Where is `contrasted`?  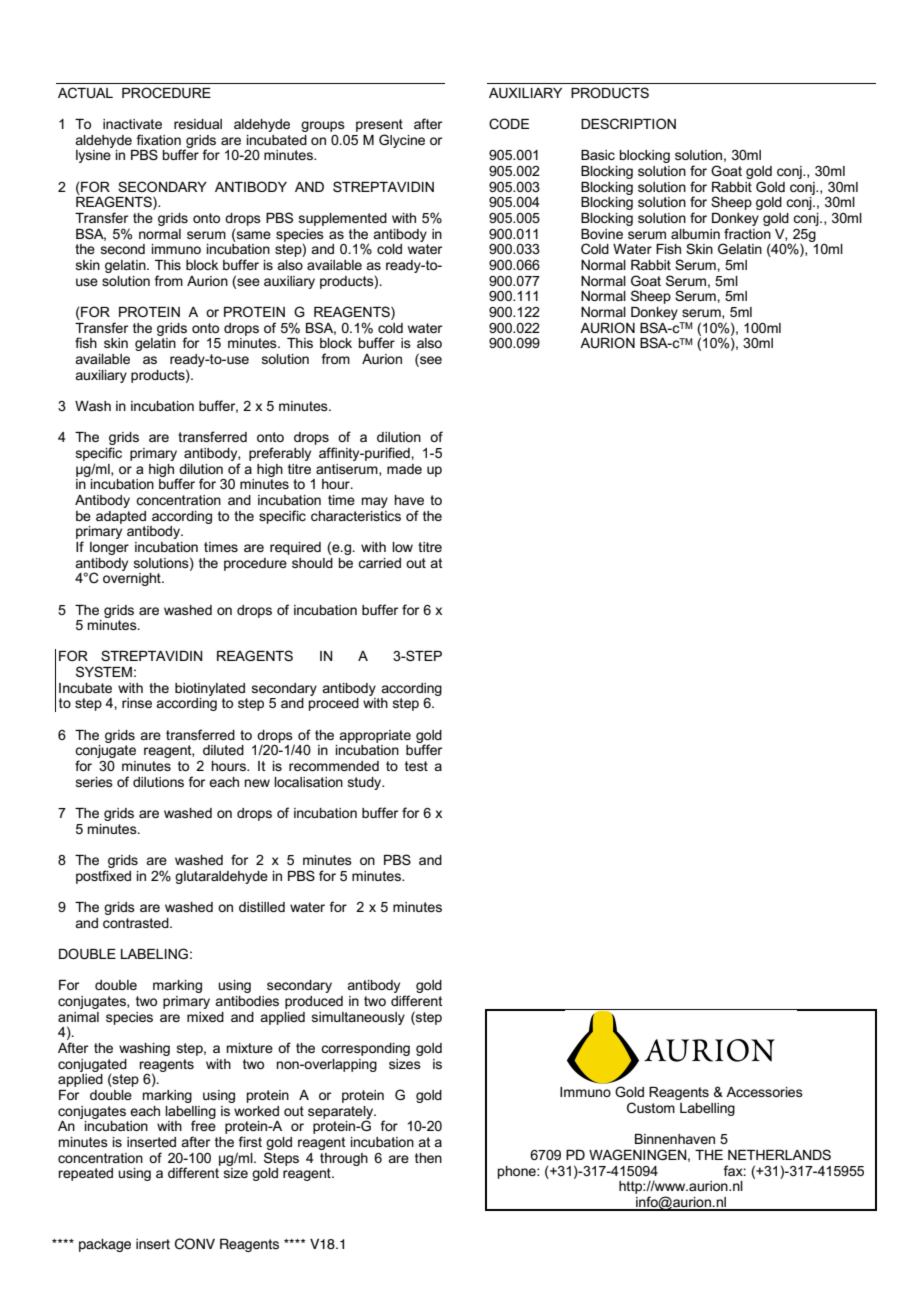 contrasted is located at coordinates (137, 923).
